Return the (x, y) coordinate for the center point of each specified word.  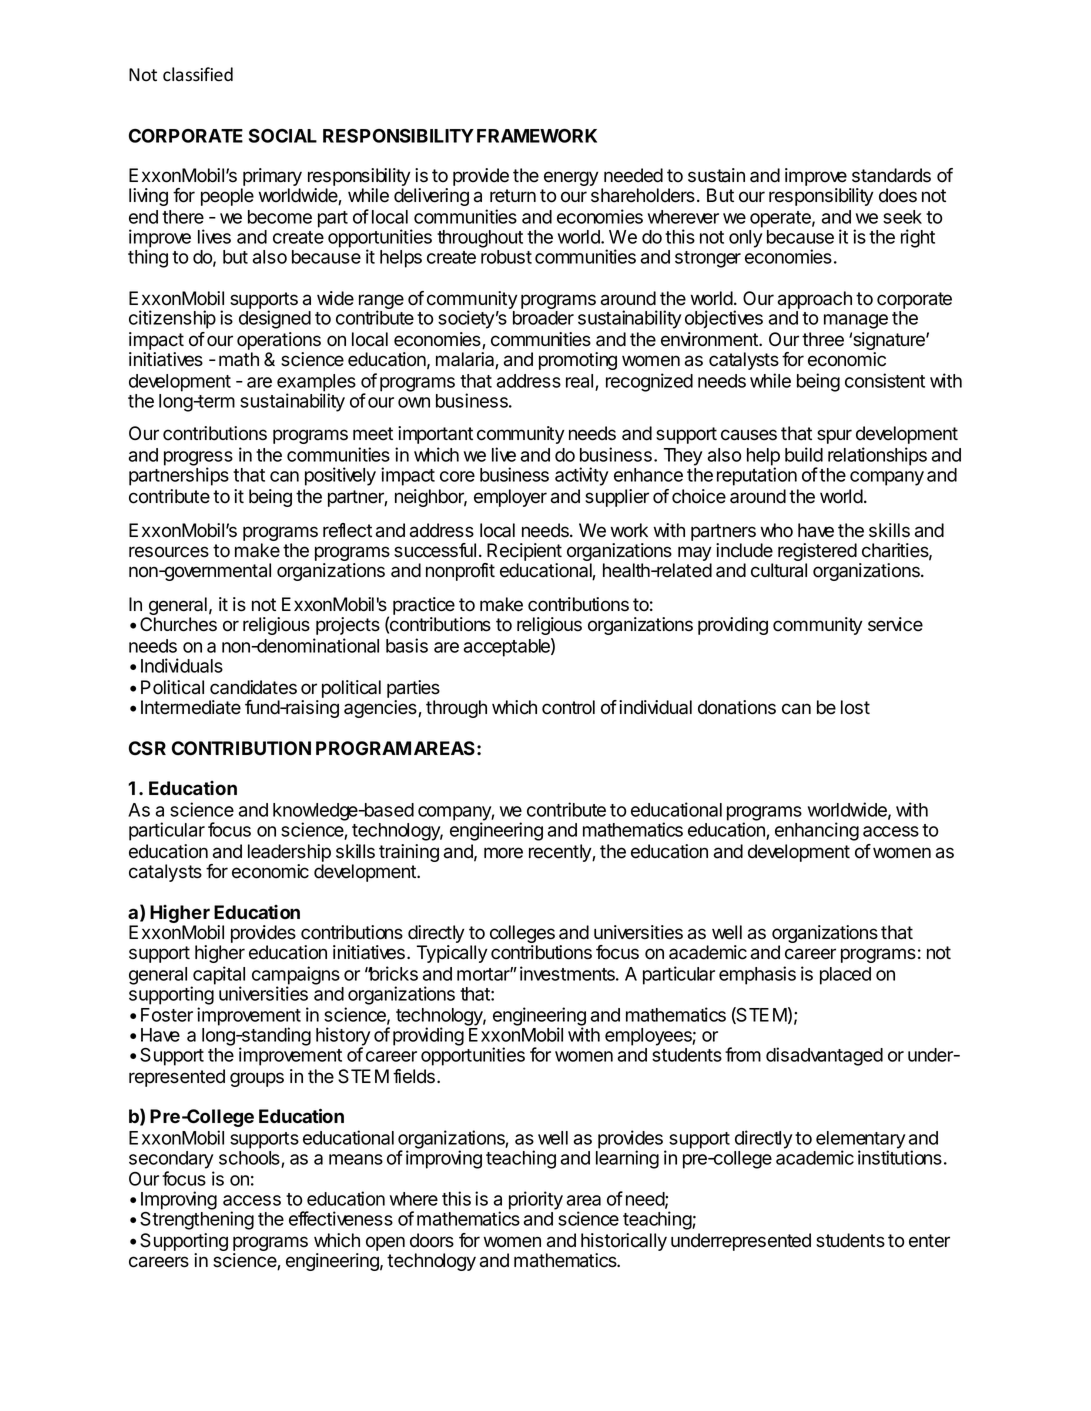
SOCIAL (283, 136)
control (568, 707)
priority (536, 1200)
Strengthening (197, 1220)
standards (891, 175)
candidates (253, 687)
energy (571, 178)
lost (855, 707)
